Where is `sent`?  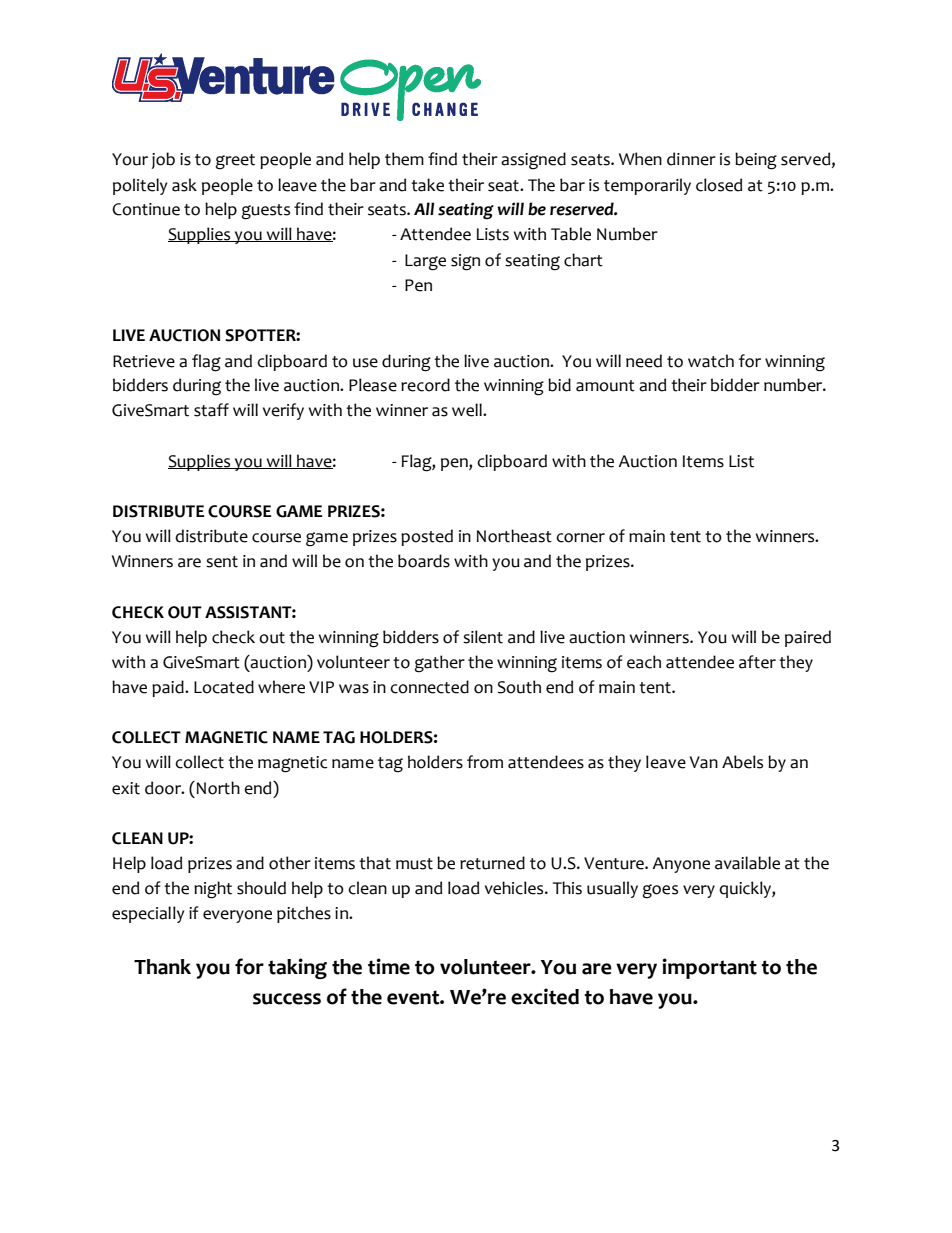 sent is located at coordinates (222, 562).
